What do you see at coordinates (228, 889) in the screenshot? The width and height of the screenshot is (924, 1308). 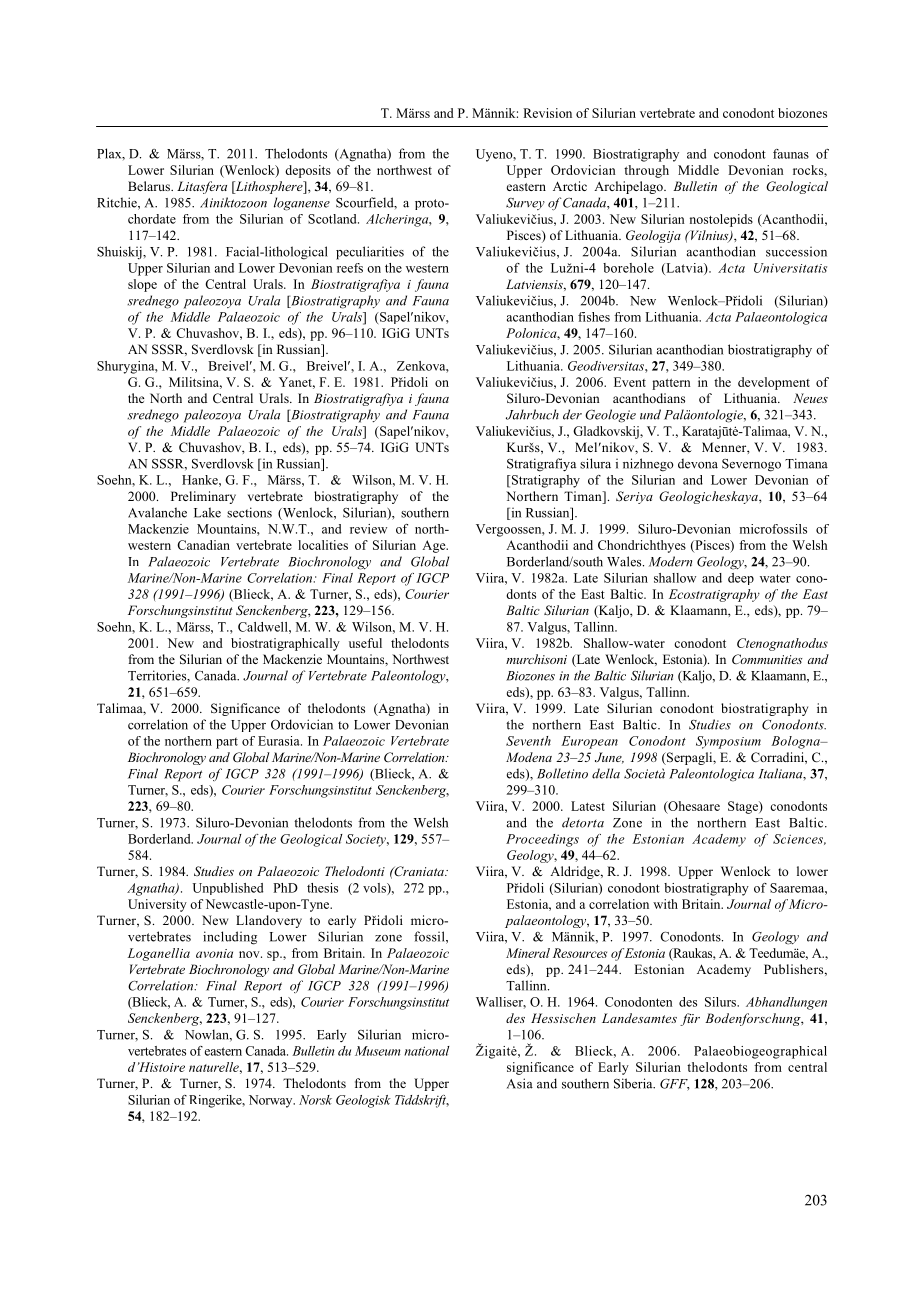 I see `Unpublished` at bounding box center [228, 889].
